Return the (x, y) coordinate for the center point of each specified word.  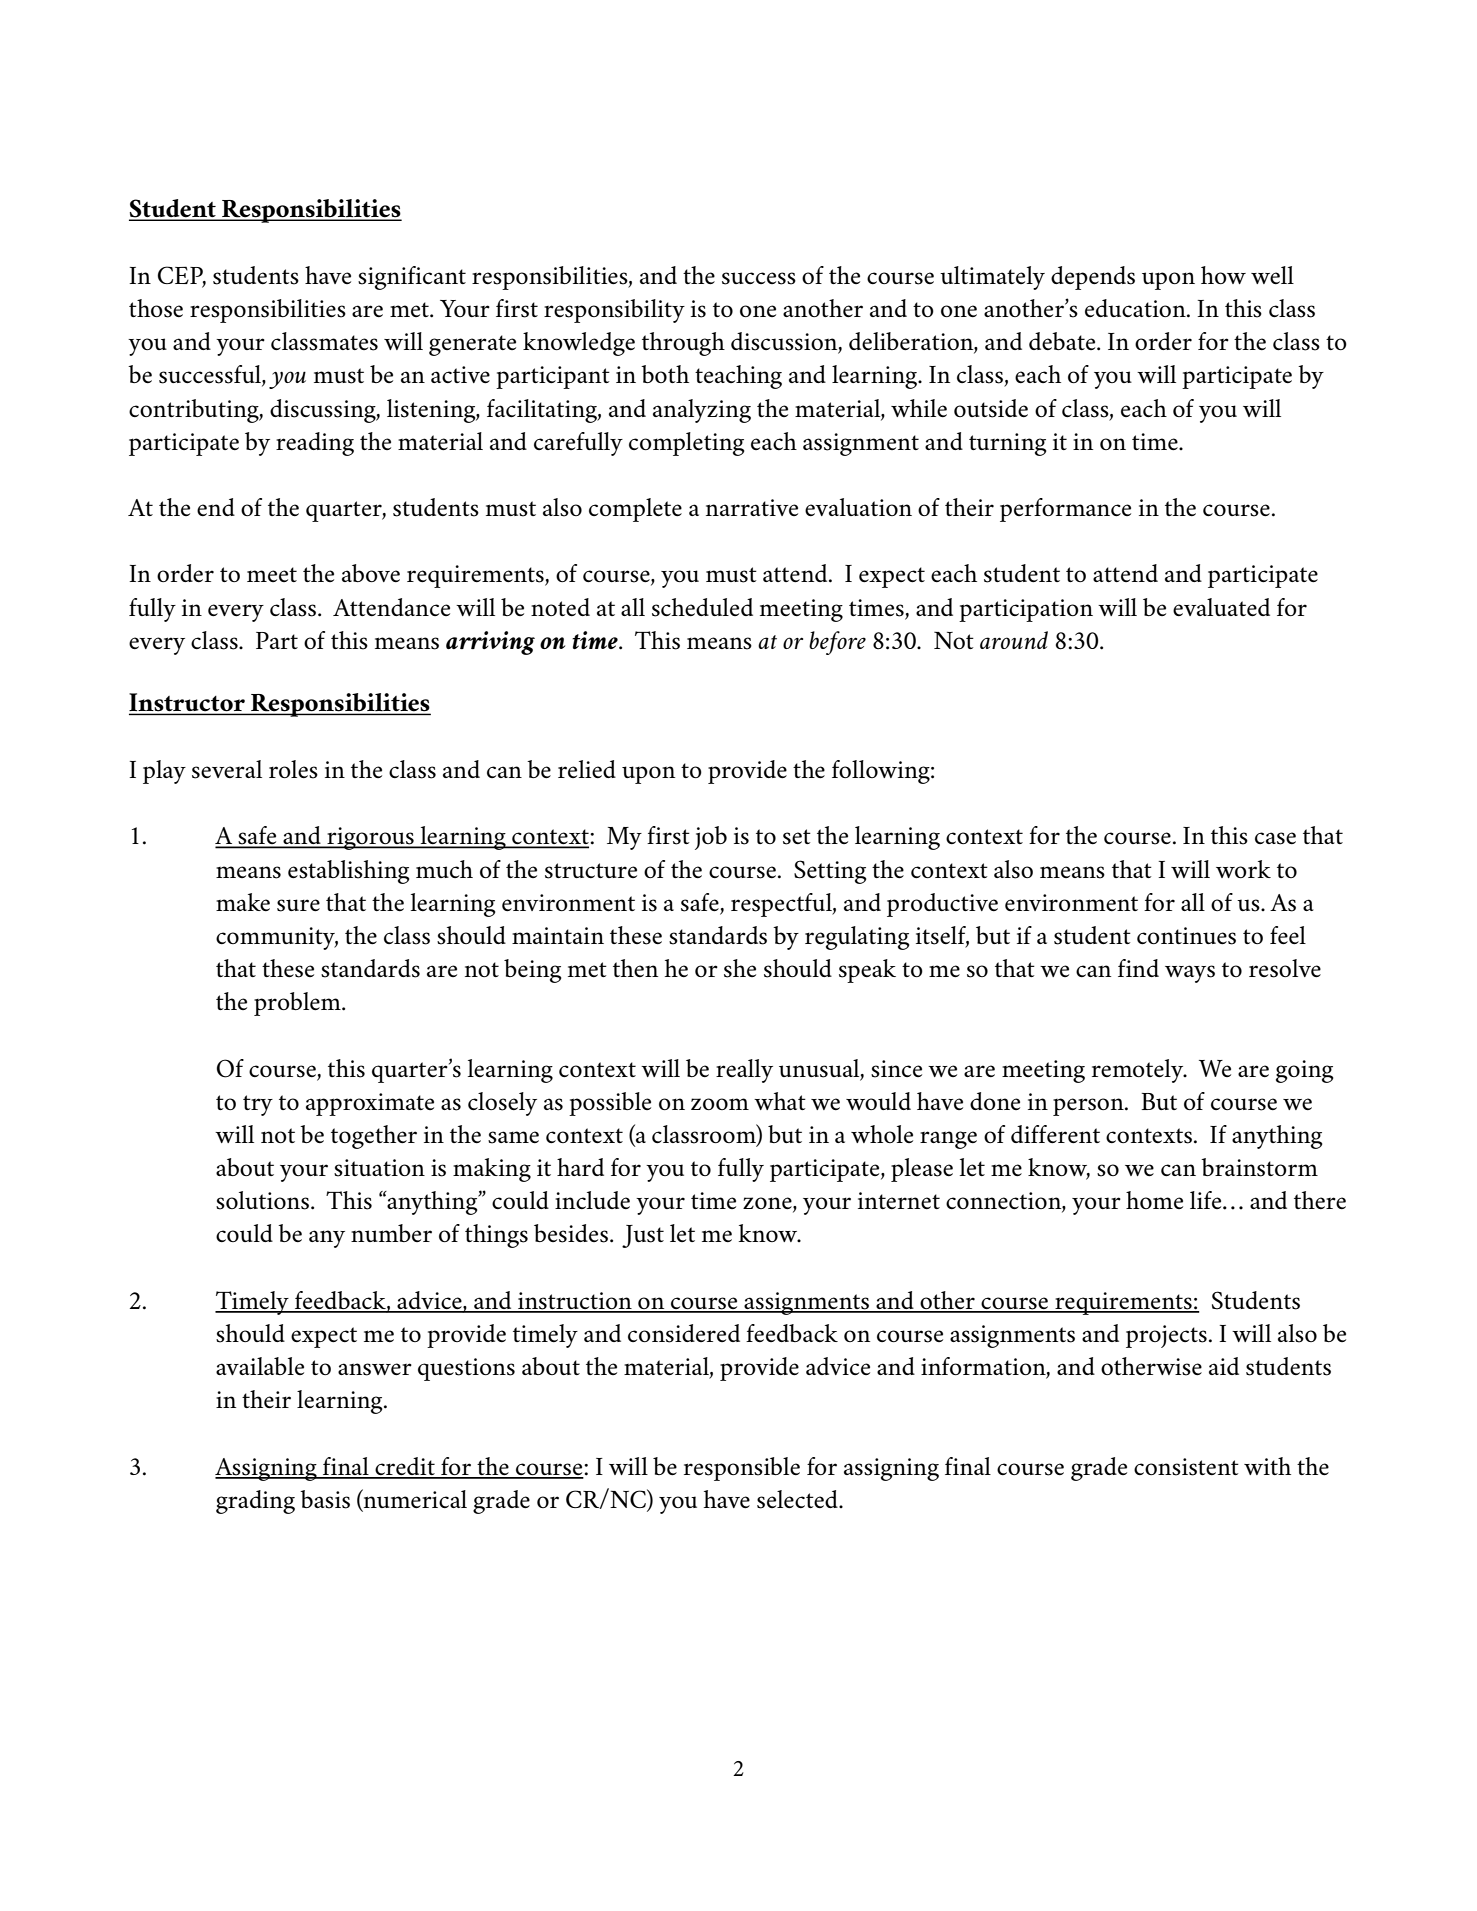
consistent (1186, 1467)
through (683, 344)
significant (412, 278)
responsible (742, 1469)
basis (325, 1499)
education (1136, 308)
